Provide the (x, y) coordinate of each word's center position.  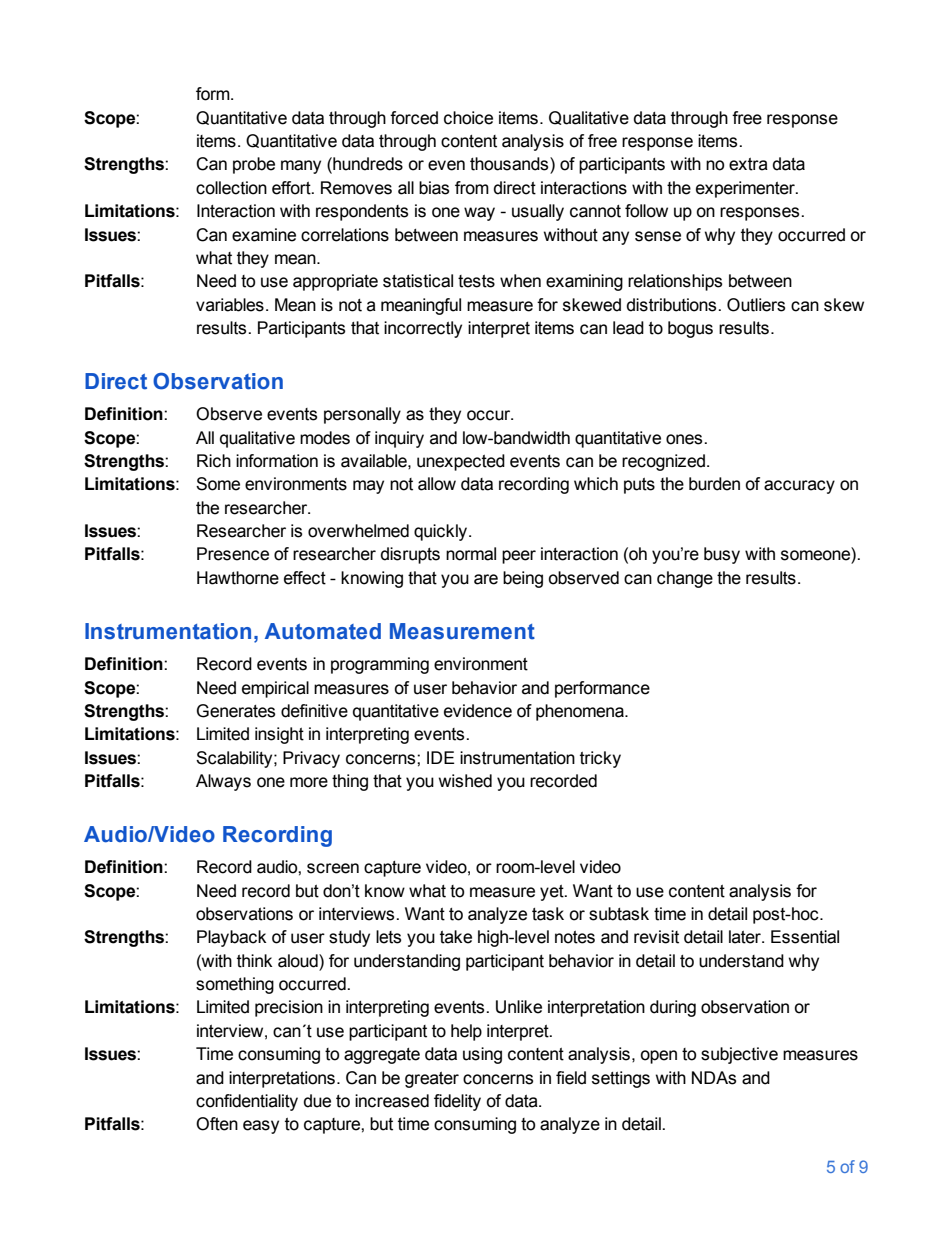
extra (748, 164)
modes (325, 438)
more (309, 782)
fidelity (457, 1102)
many (301, 167)
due (317, 1101)
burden (714, 484)
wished (465, 781)
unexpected (461, 462)
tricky (600, 759)
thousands (510, 164)
